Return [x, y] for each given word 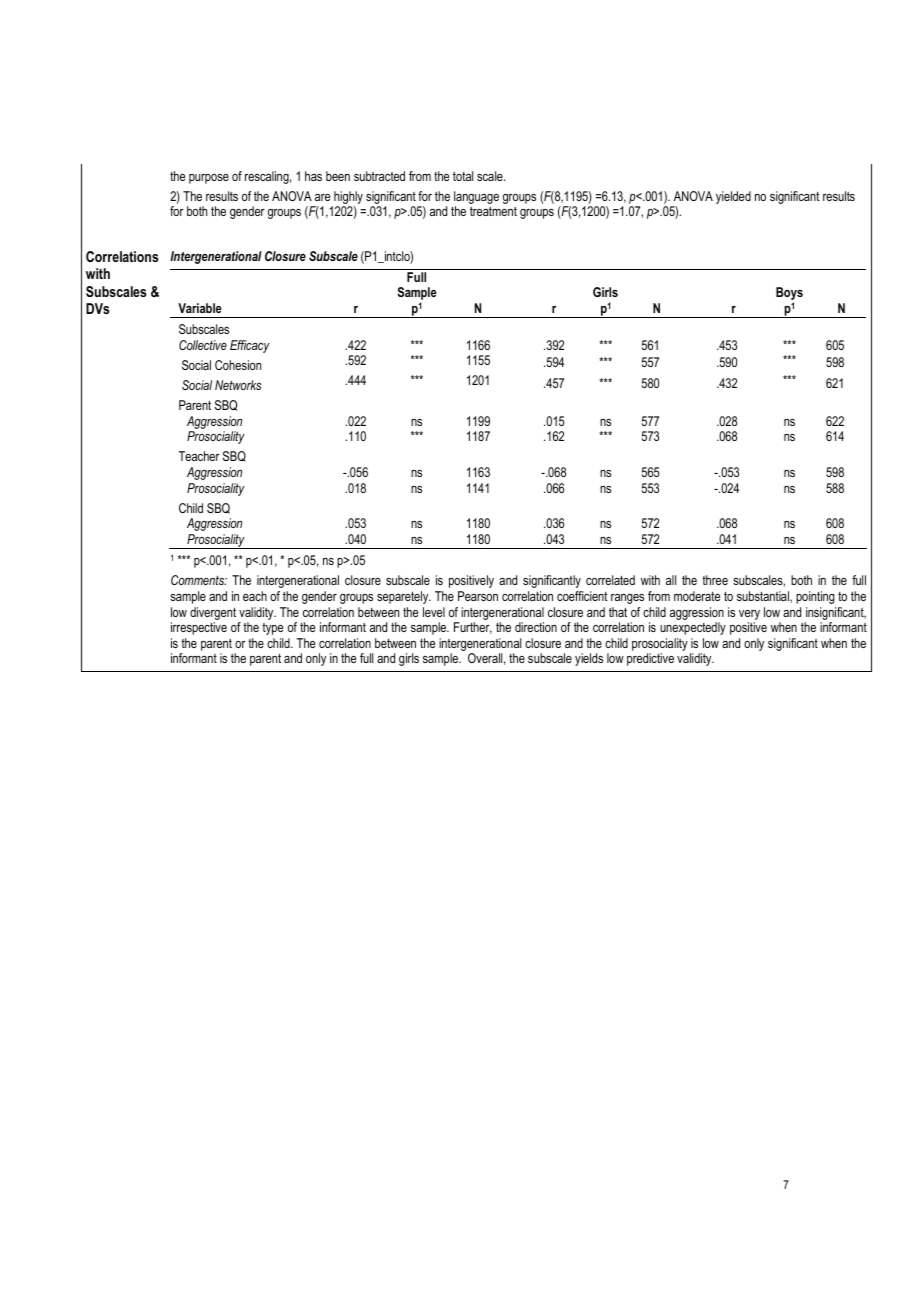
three [715, 580]
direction [536, 627]
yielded [733, 197]
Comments [199, 580]
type [272, 629]
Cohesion [238, 365]
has [313, 176]
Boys [789, 295]
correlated [610, 580]
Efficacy [250, 346]
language [476, 199]
